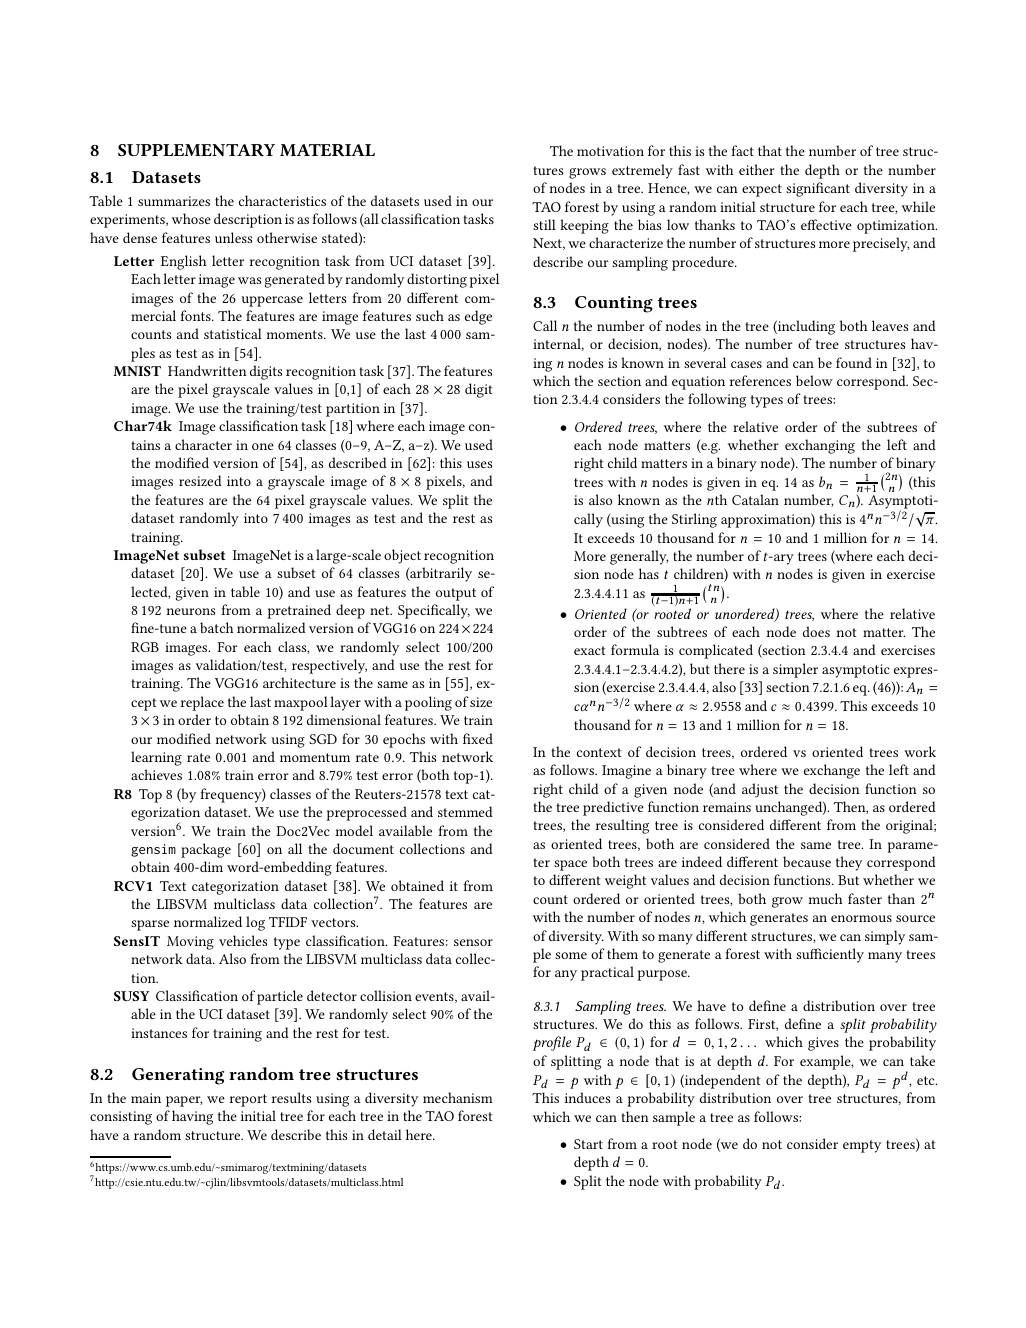 The height and width of the image is (1328, 1026). I want to click on exact, so click(590, 650).
